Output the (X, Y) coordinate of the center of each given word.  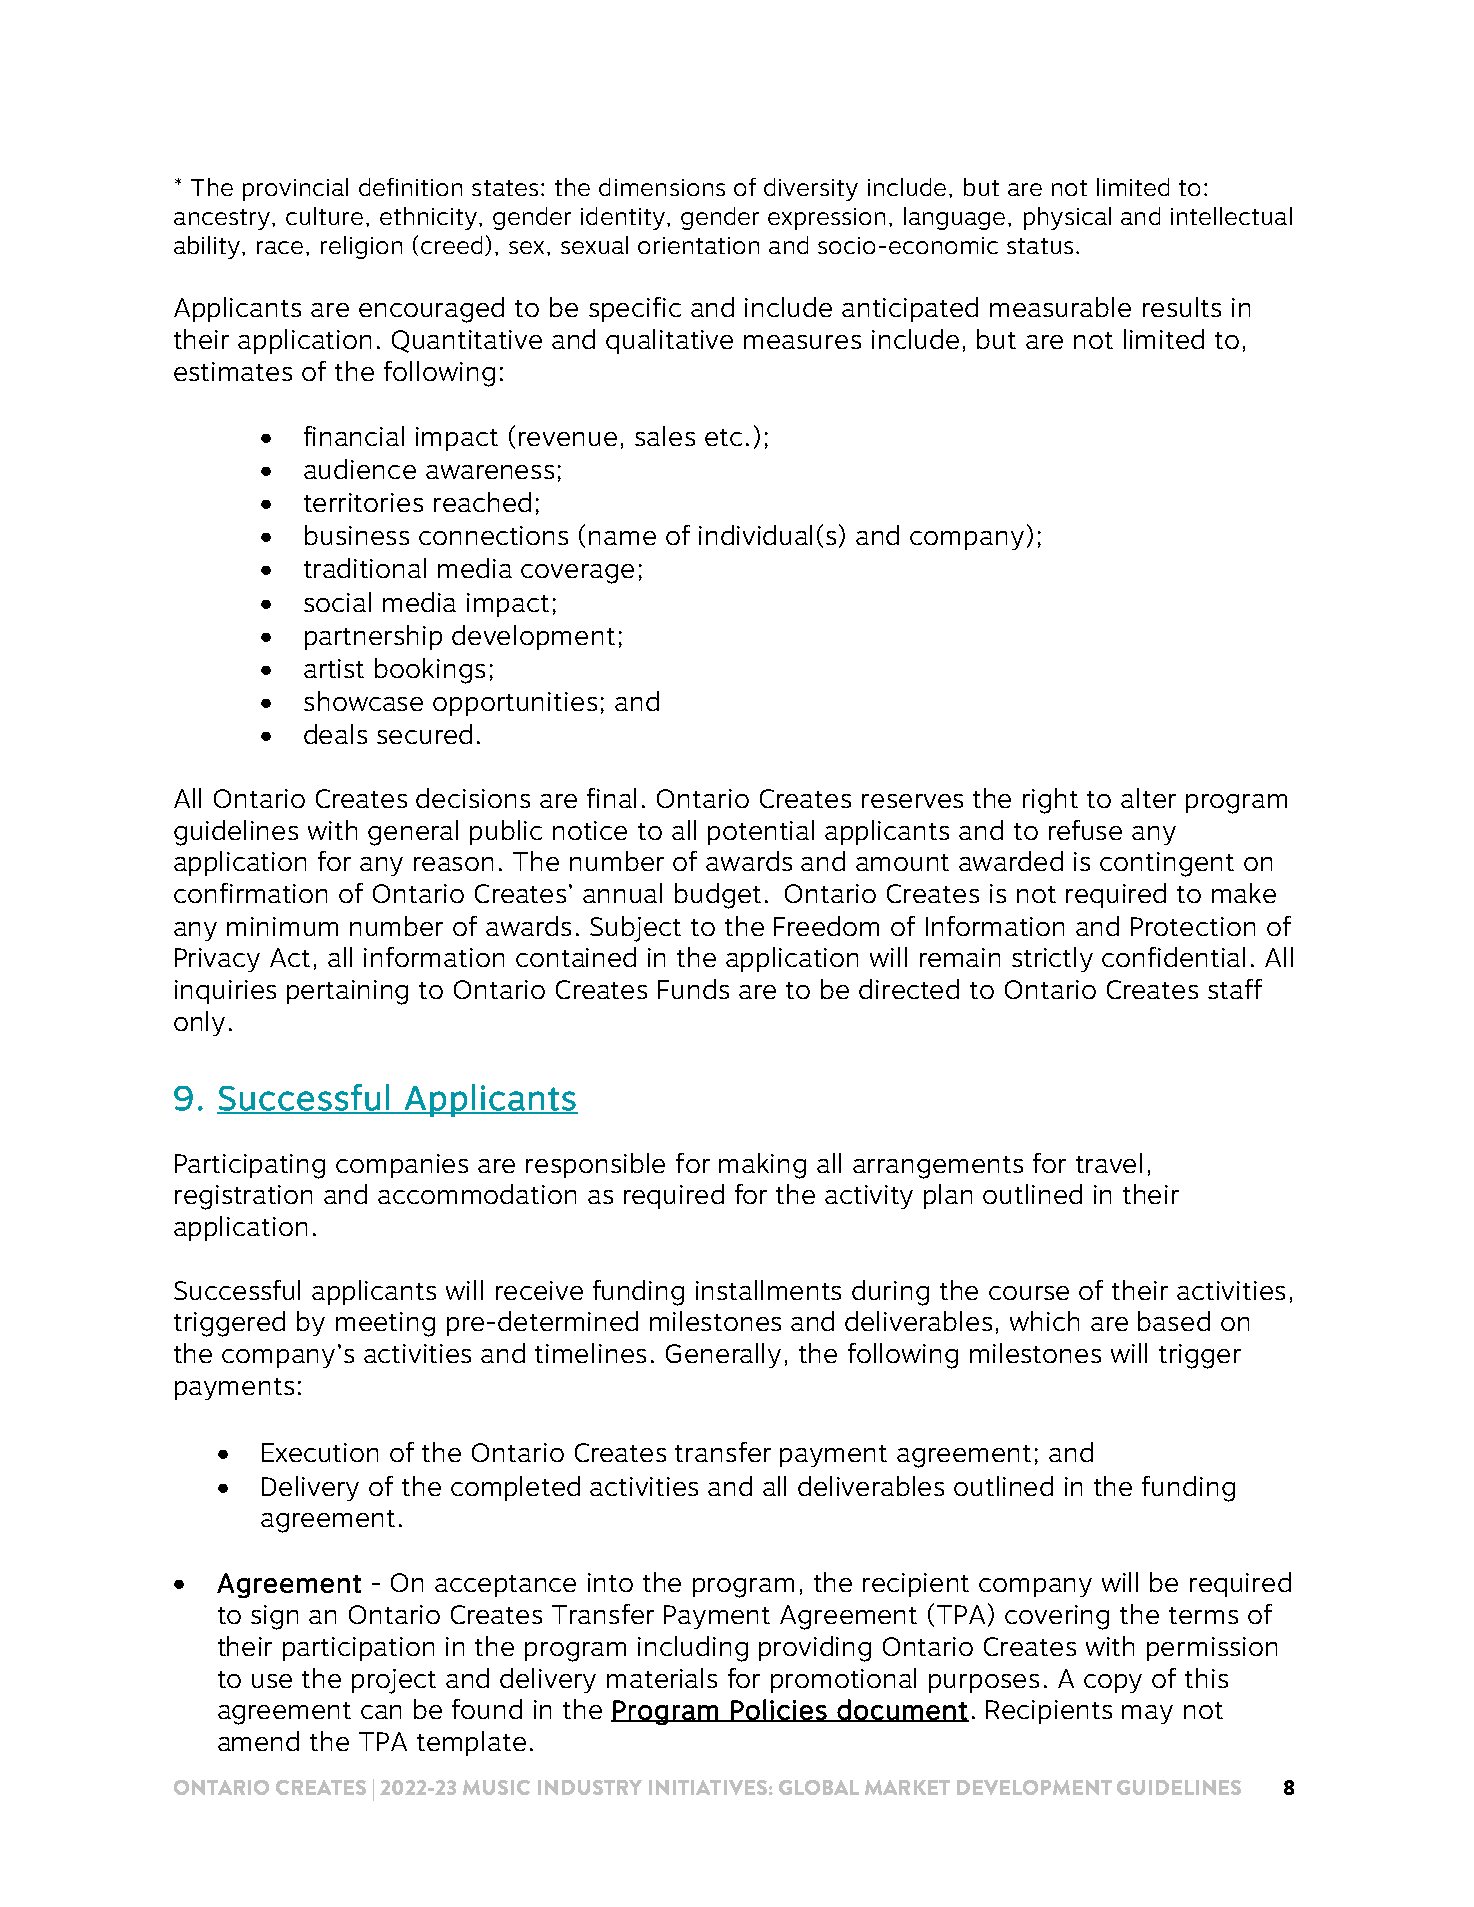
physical (1067, 218)
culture (324, 216)
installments (768, 1290)
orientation (698, 245)
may (1147, 1714)
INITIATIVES (708, 1787)
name (622, 538)
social (337, 602)
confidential (1173, 957)
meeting (385, 1324)
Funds (693, 989)
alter (1148, 798)
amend (258, 1741)
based (1174, 1321)
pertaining (347, 992)
